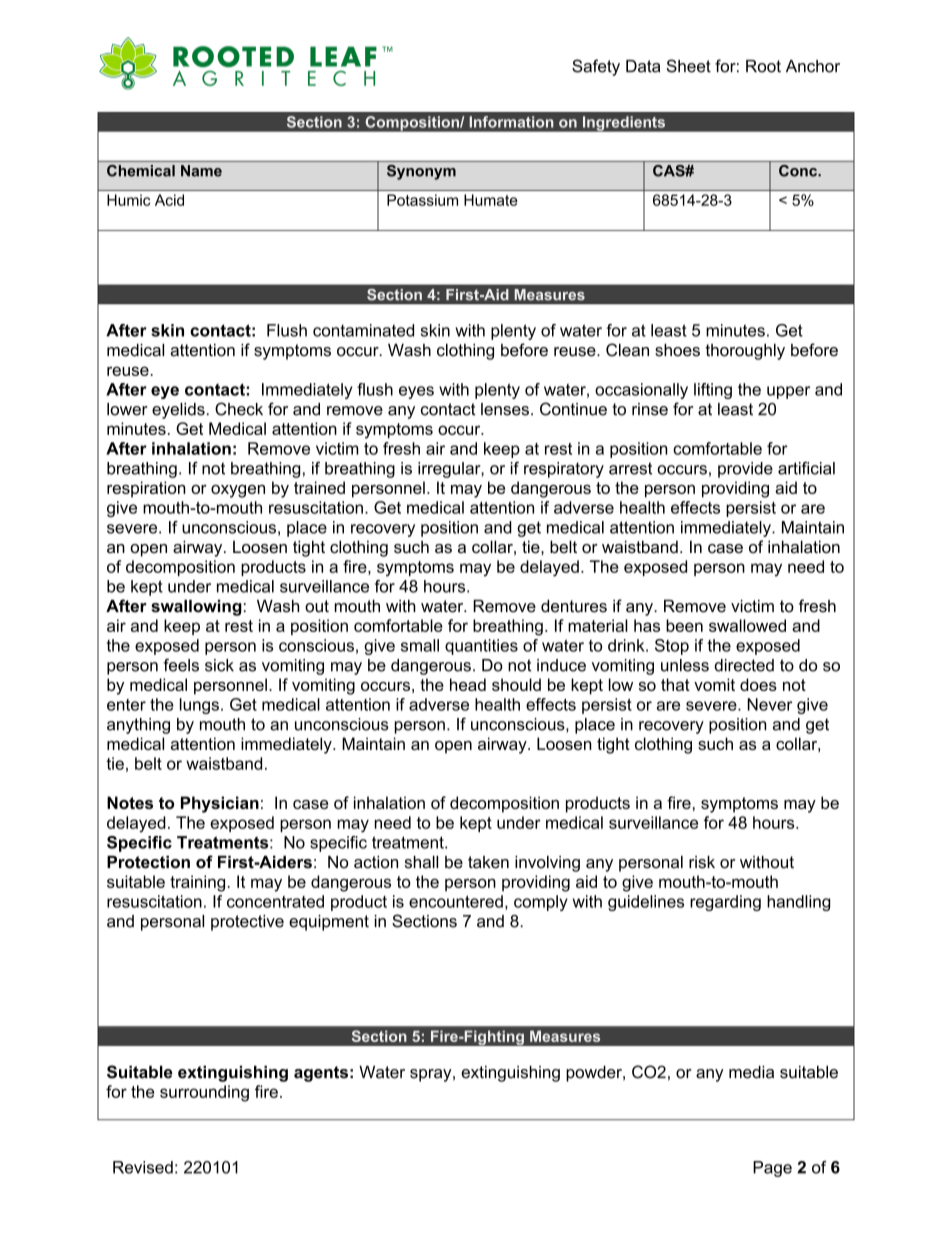 This screenshot has height=1233, width=952. What do you see at coordinates (511, 122) in the screenshot?
I see `Information` at bounding box center [511, 122].
